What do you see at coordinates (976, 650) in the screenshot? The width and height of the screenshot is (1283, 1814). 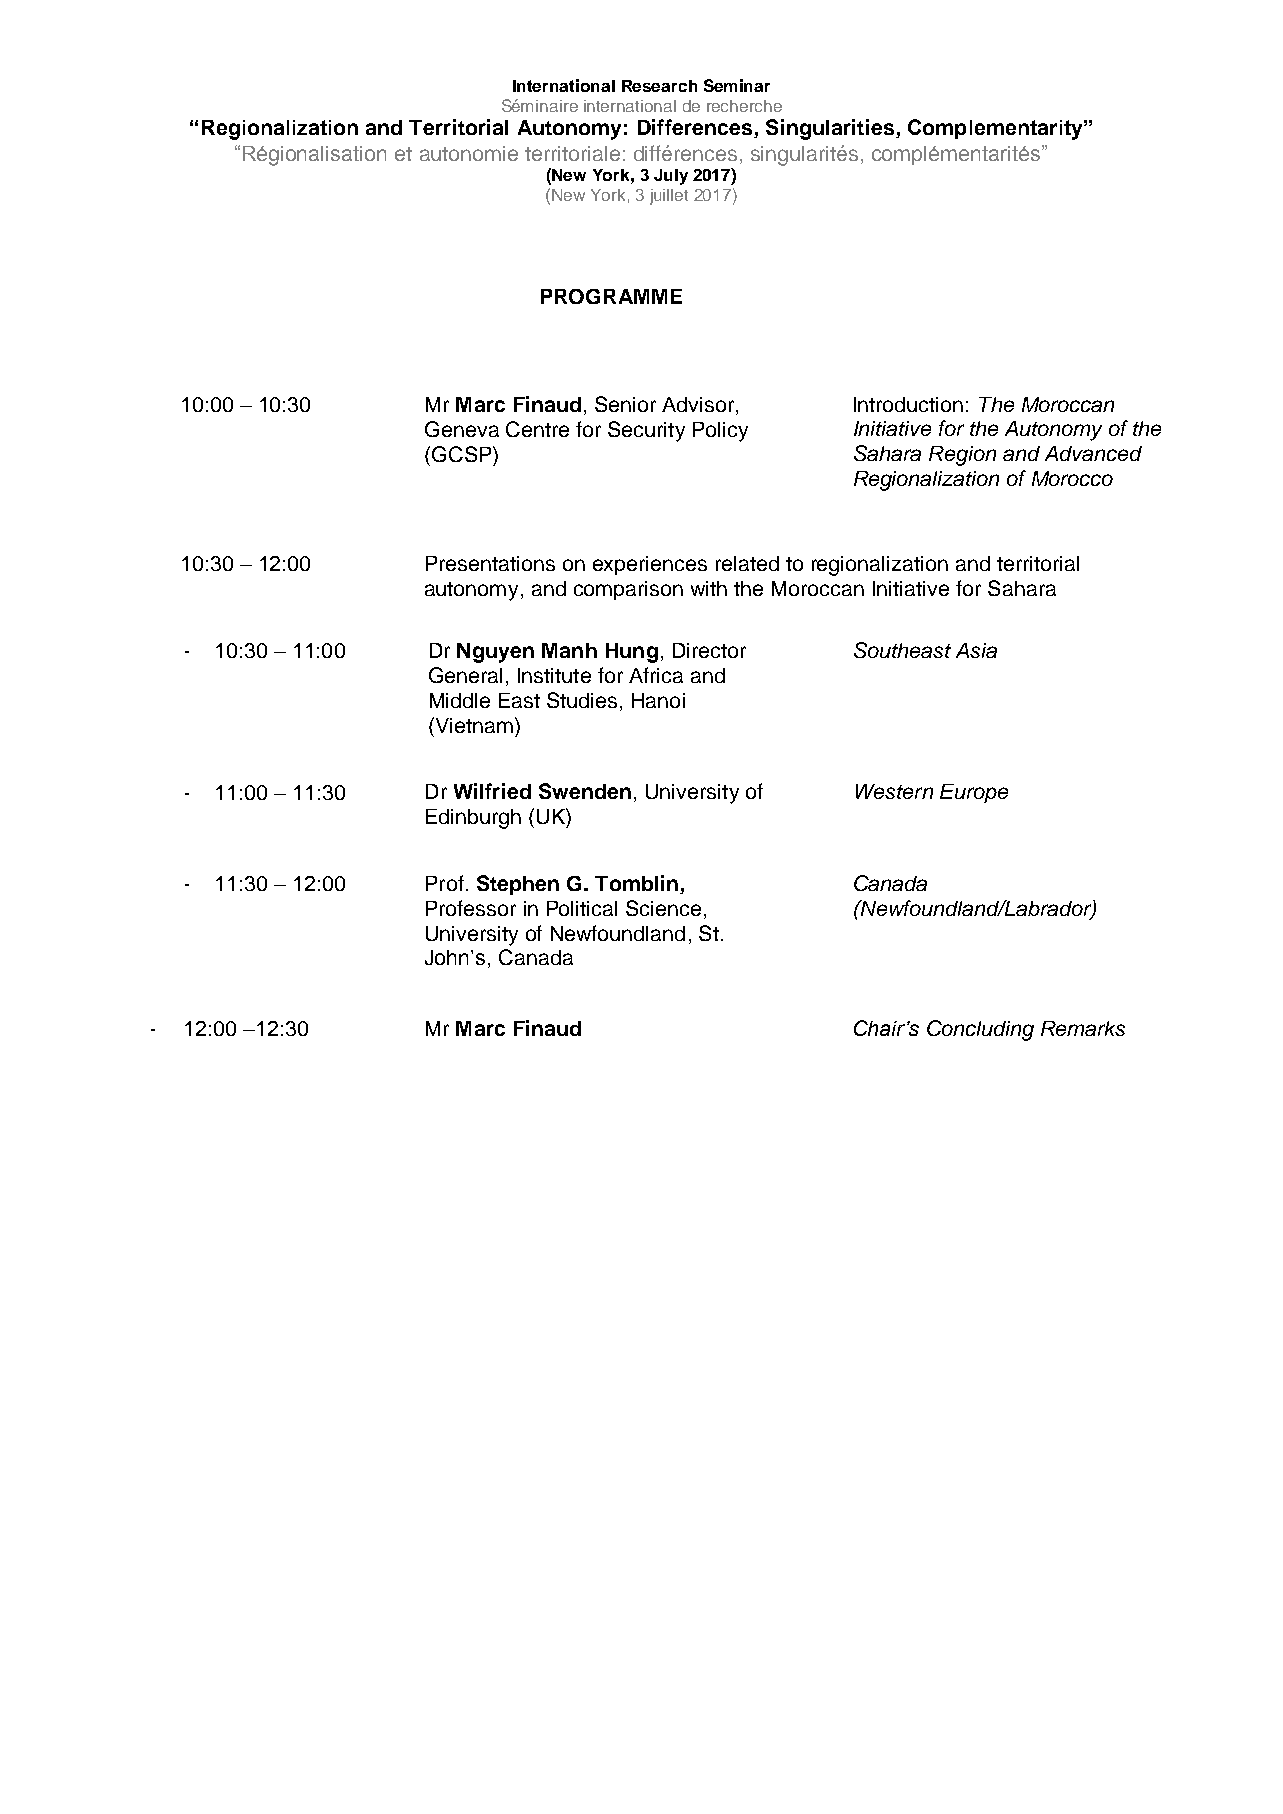 I see `Asia` at bounding box center [976, 650].
